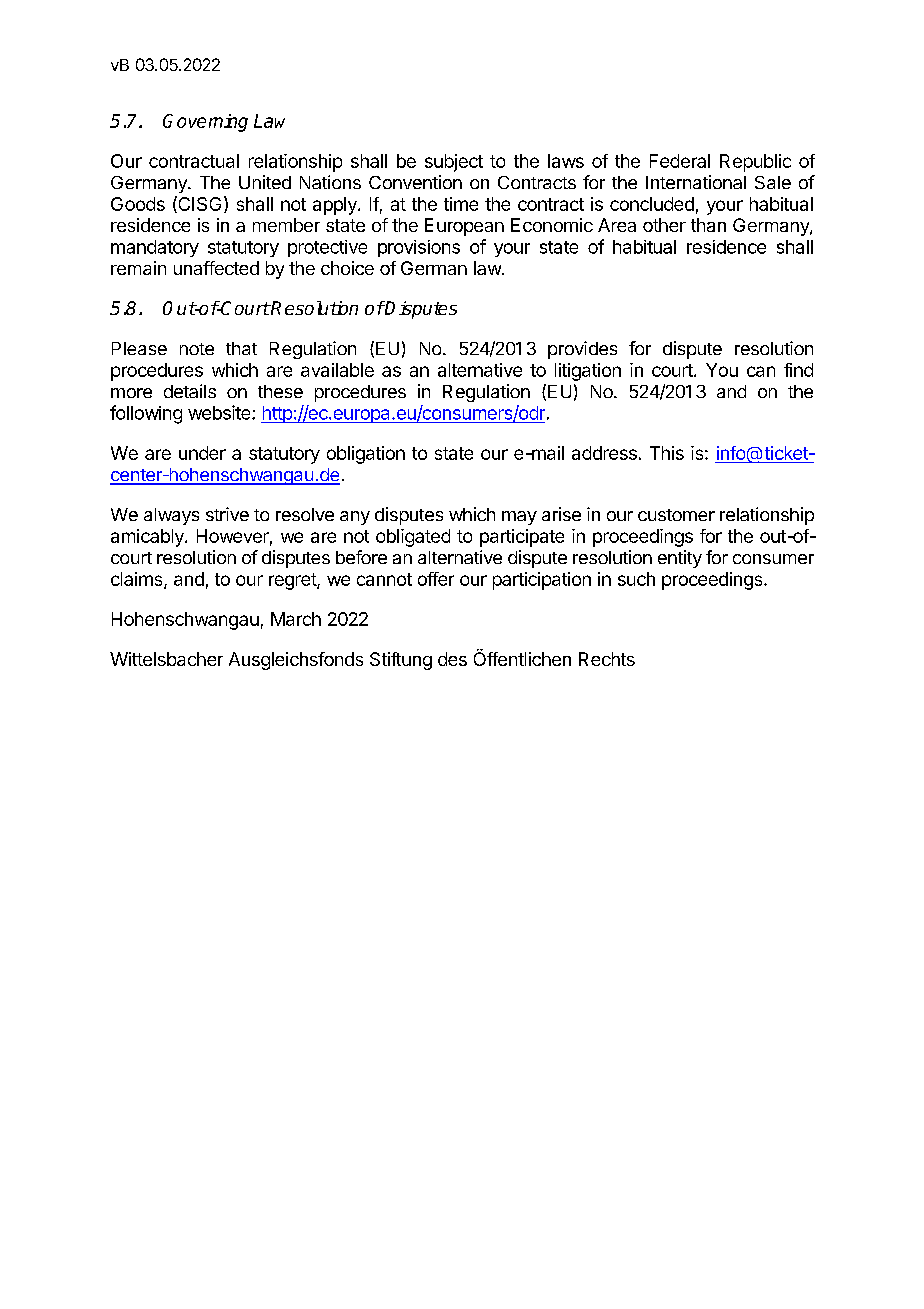 This image has width=924, height=1309. Describe the element at coordinates (205, 123) in the image. I see `Governing` at that location.
